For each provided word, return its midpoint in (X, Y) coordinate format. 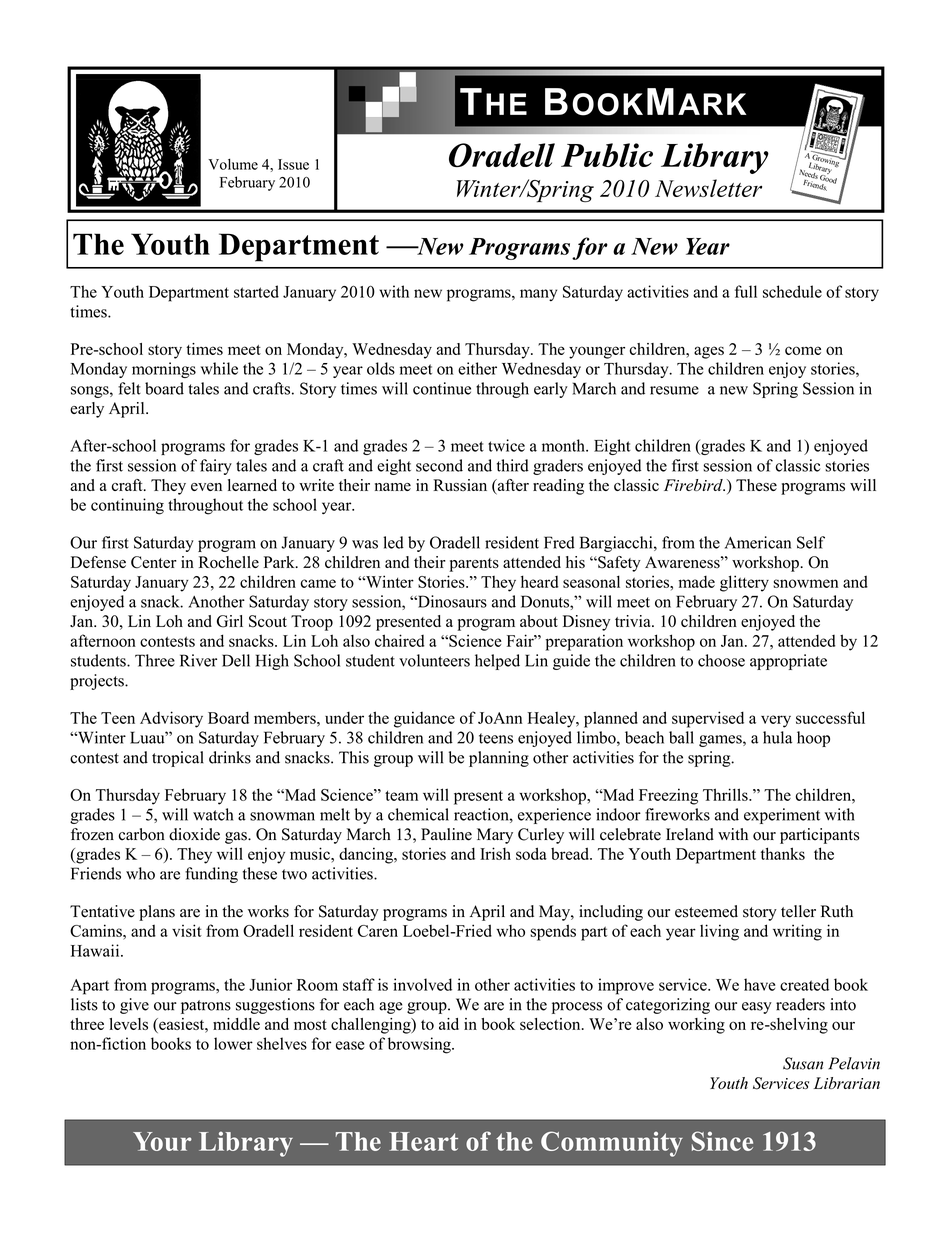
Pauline (446, 834)
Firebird (694, 485)
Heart (423, 1141)
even (206, 487)
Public (607, 155)
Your (162, 1141)
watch (213, 814)
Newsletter (708, 188)
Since (722, 1141)
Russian (460, 485)
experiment (782, 816)
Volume (233, 164)
